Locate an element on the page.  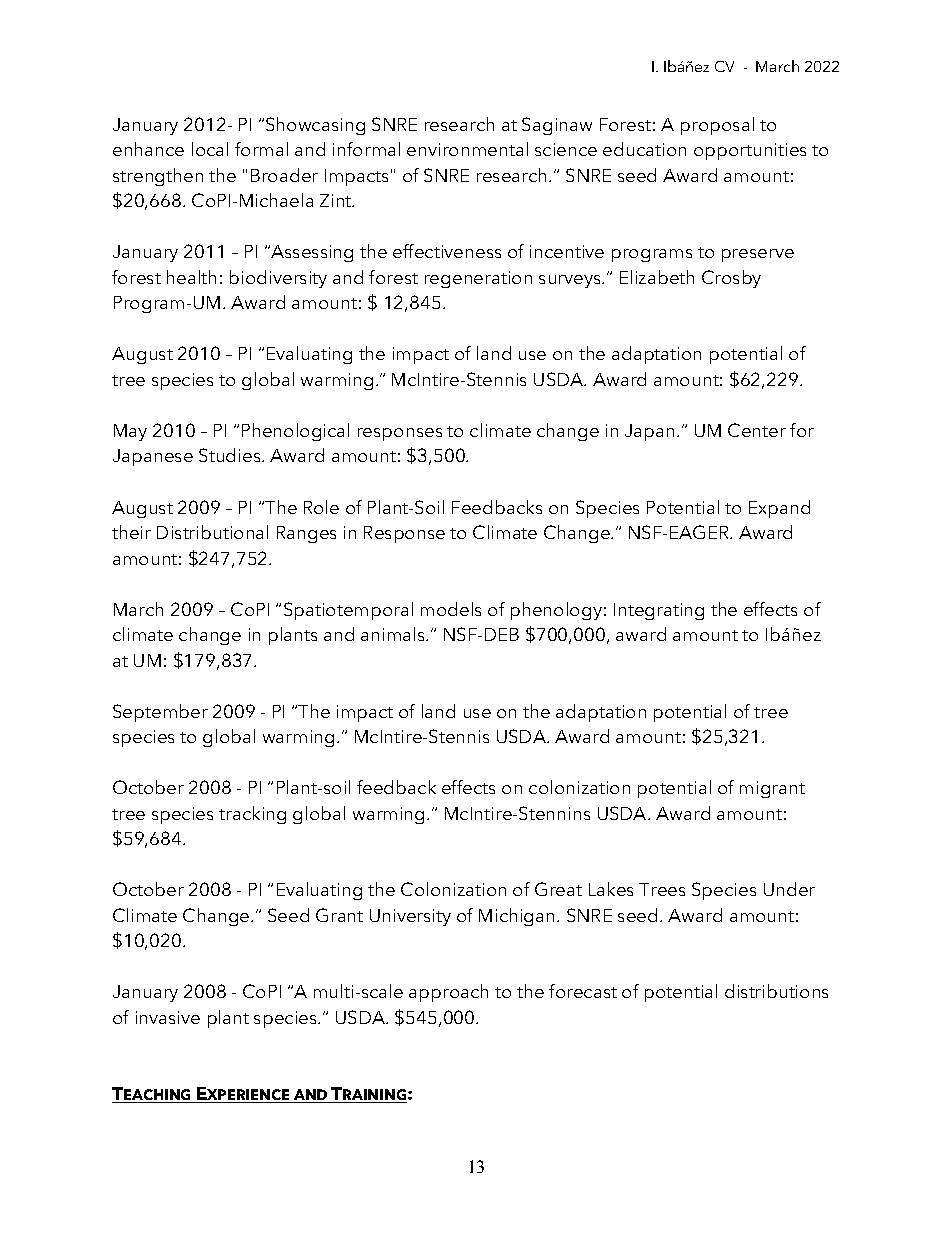
environmental is located at coordinates (467, 149).
